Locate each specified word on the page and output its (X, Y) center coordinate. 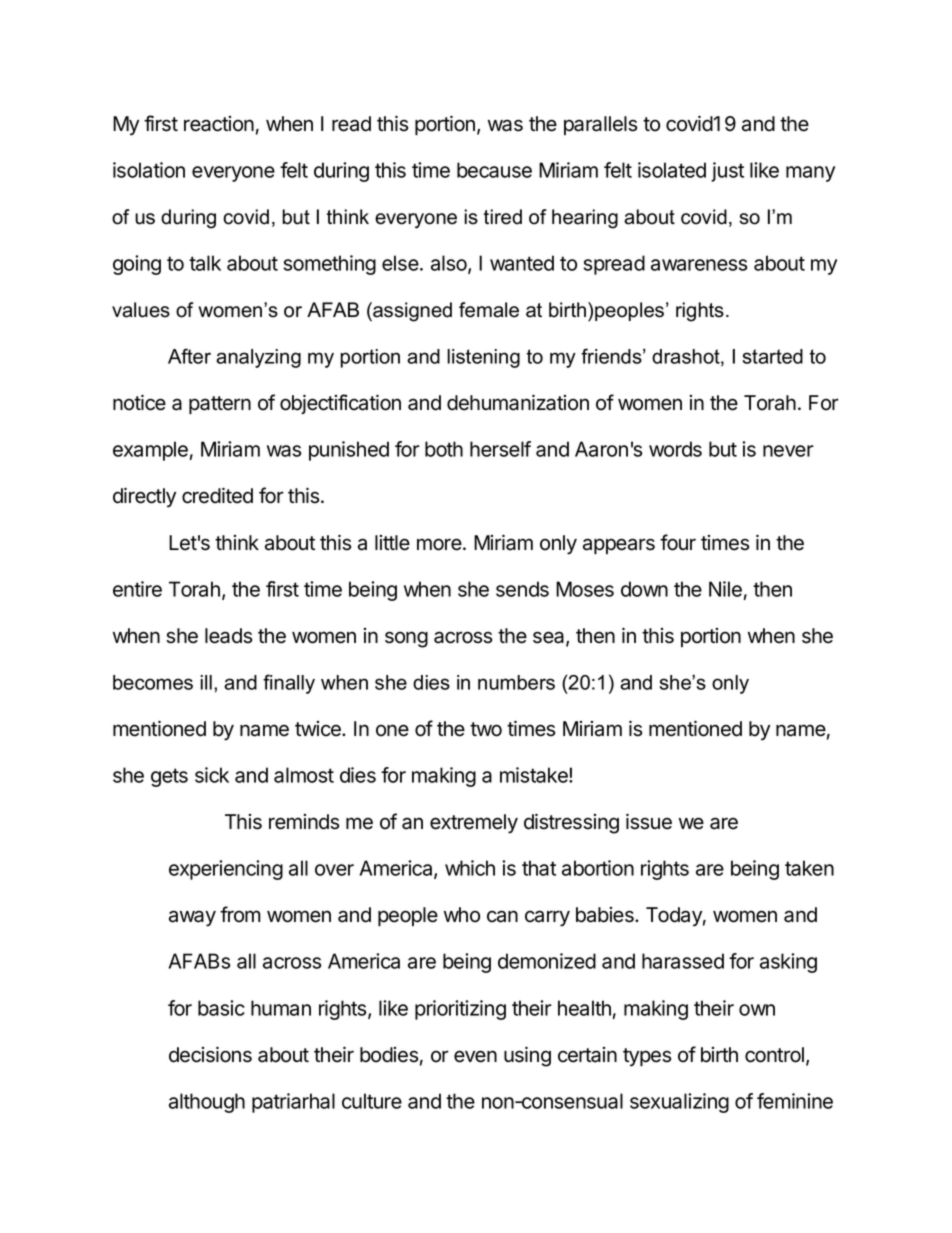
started (772, 356)
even (475, 1056)
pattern (220, 405)
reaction (219, 124)
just (727, 172)
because (494, 170)
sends (522, 589)
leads (228, 636)
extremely (474, 824)
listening (483, 358)
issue (649, 821)
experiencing (226, 870)
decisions (210, 1054)
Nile (725, 589)
